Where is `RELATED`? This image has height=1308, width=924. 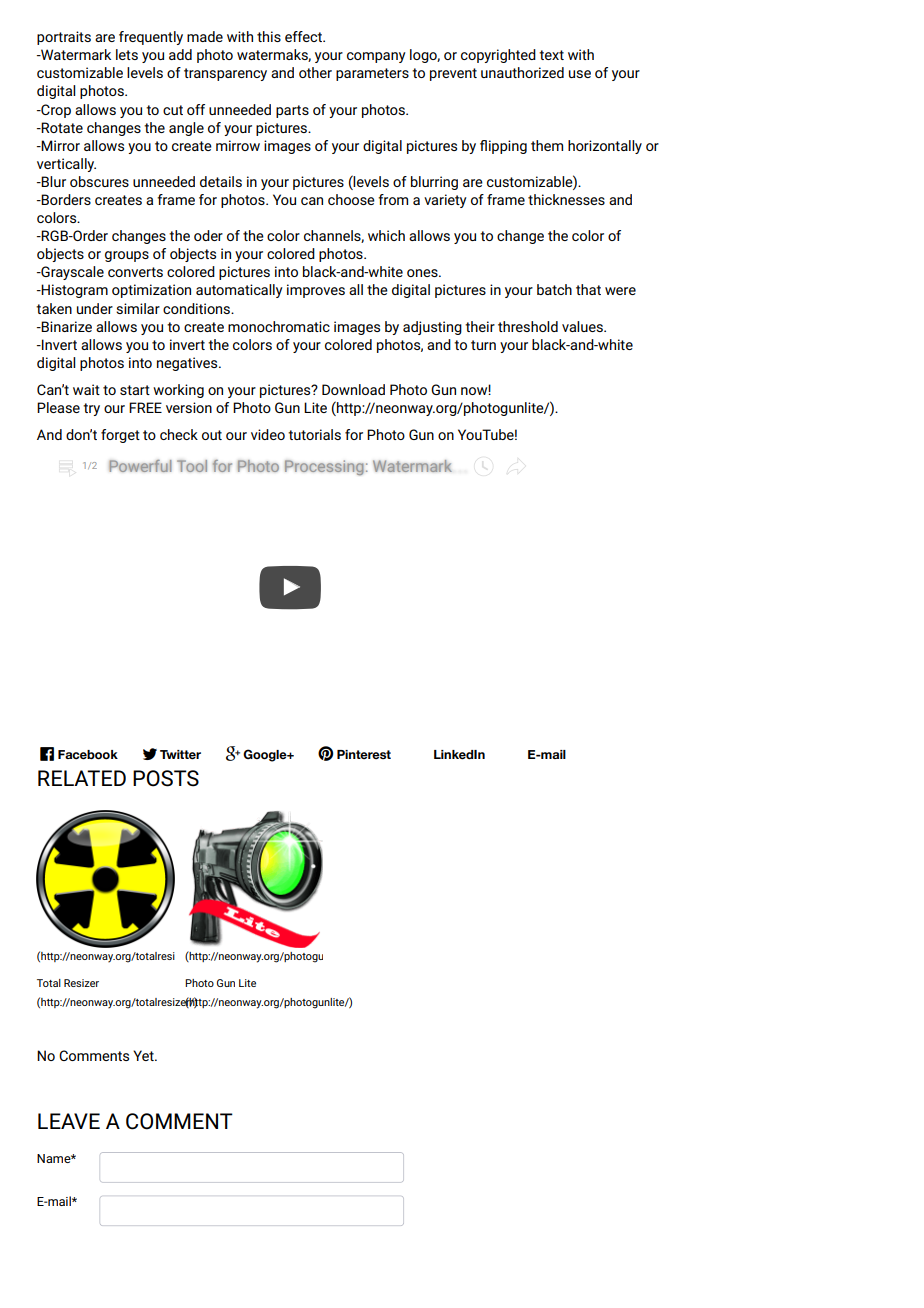
RELATED is located at coordinates (82, 778).
